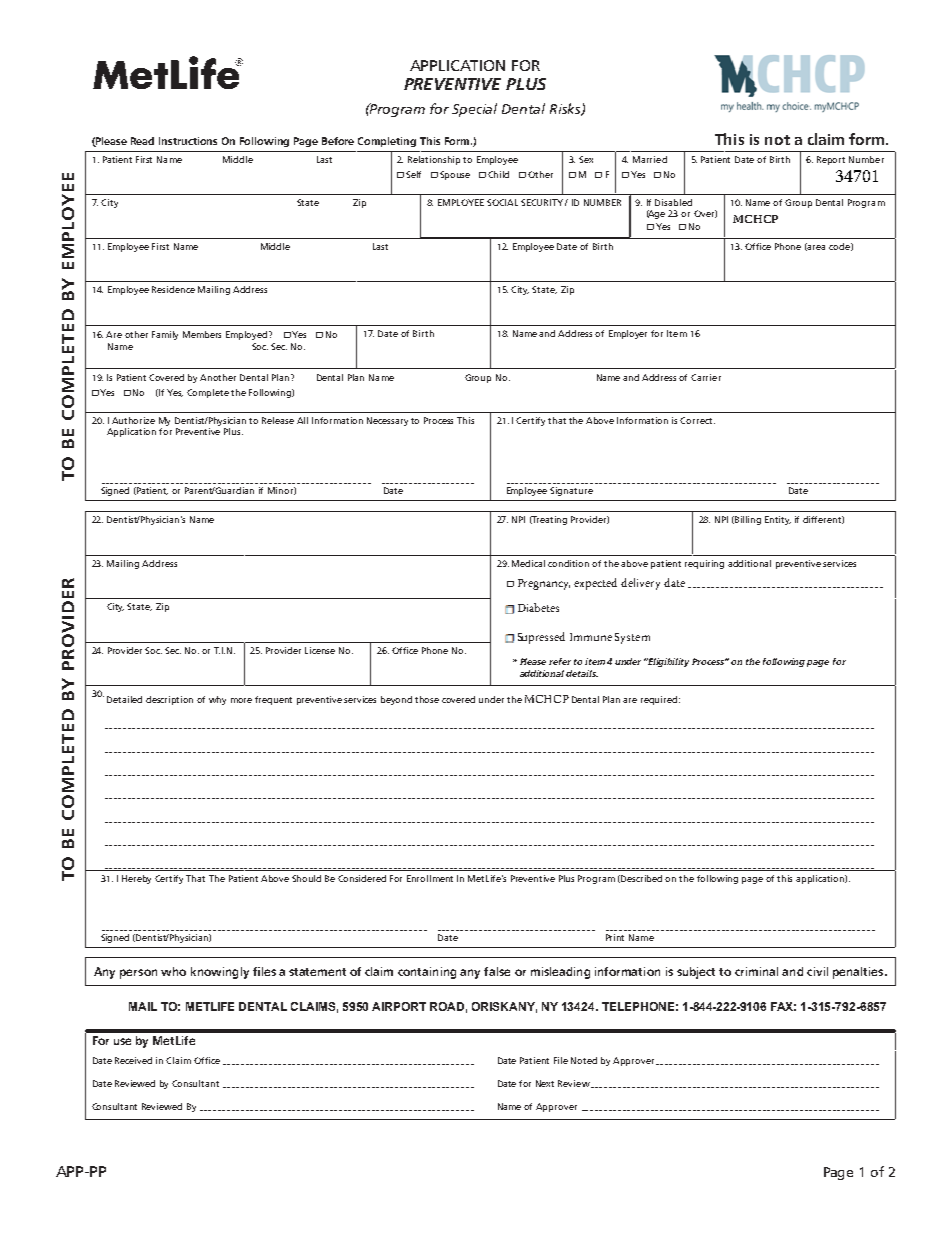 Image resolution: width=952 pixels, height=1233 pixels. I want to click on Medical, so click(528, 563).
